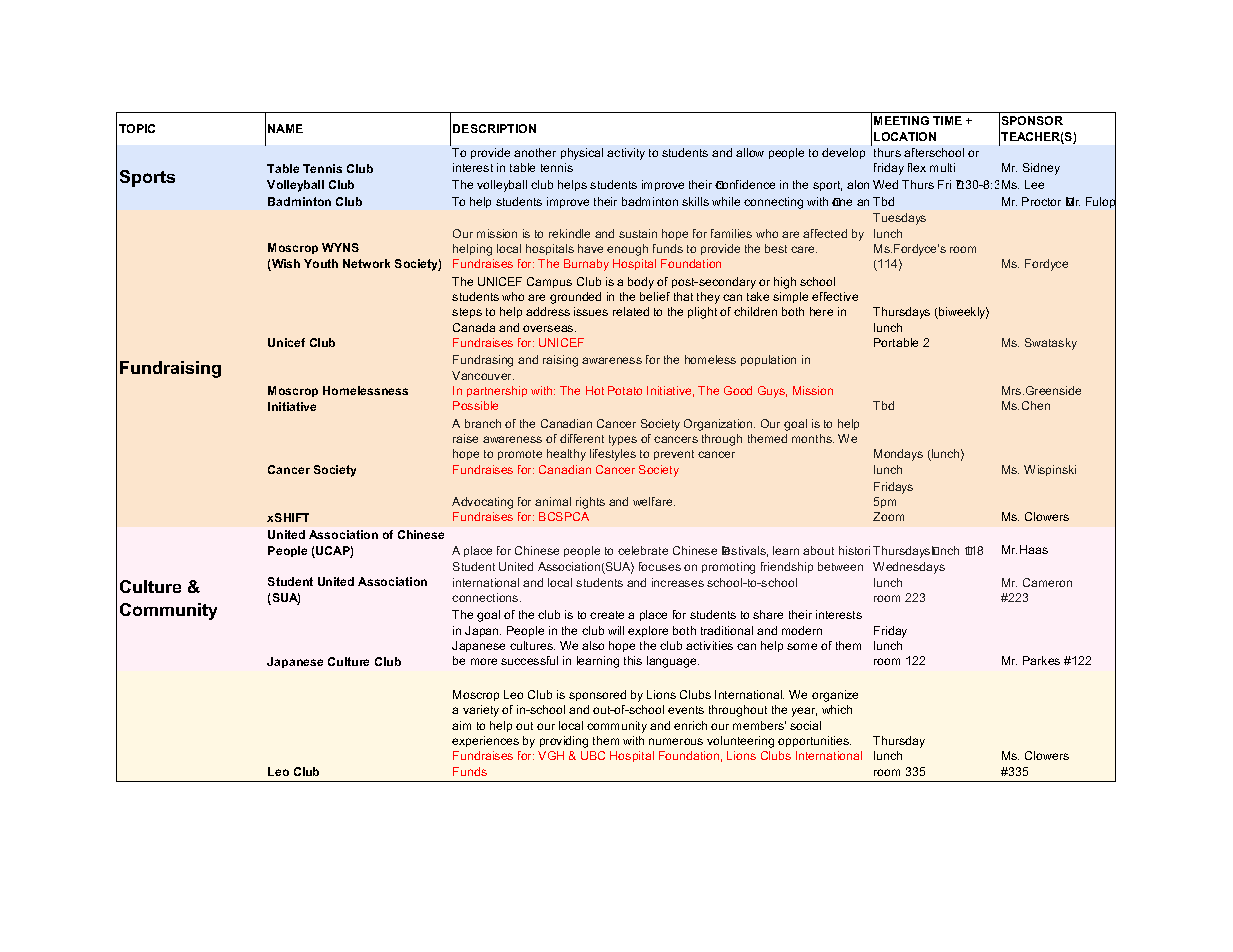 This screenshot has width=1233, height=952. Describe the element at coordinates (564, 742) in the screenshot. I see `providing` at that location.
